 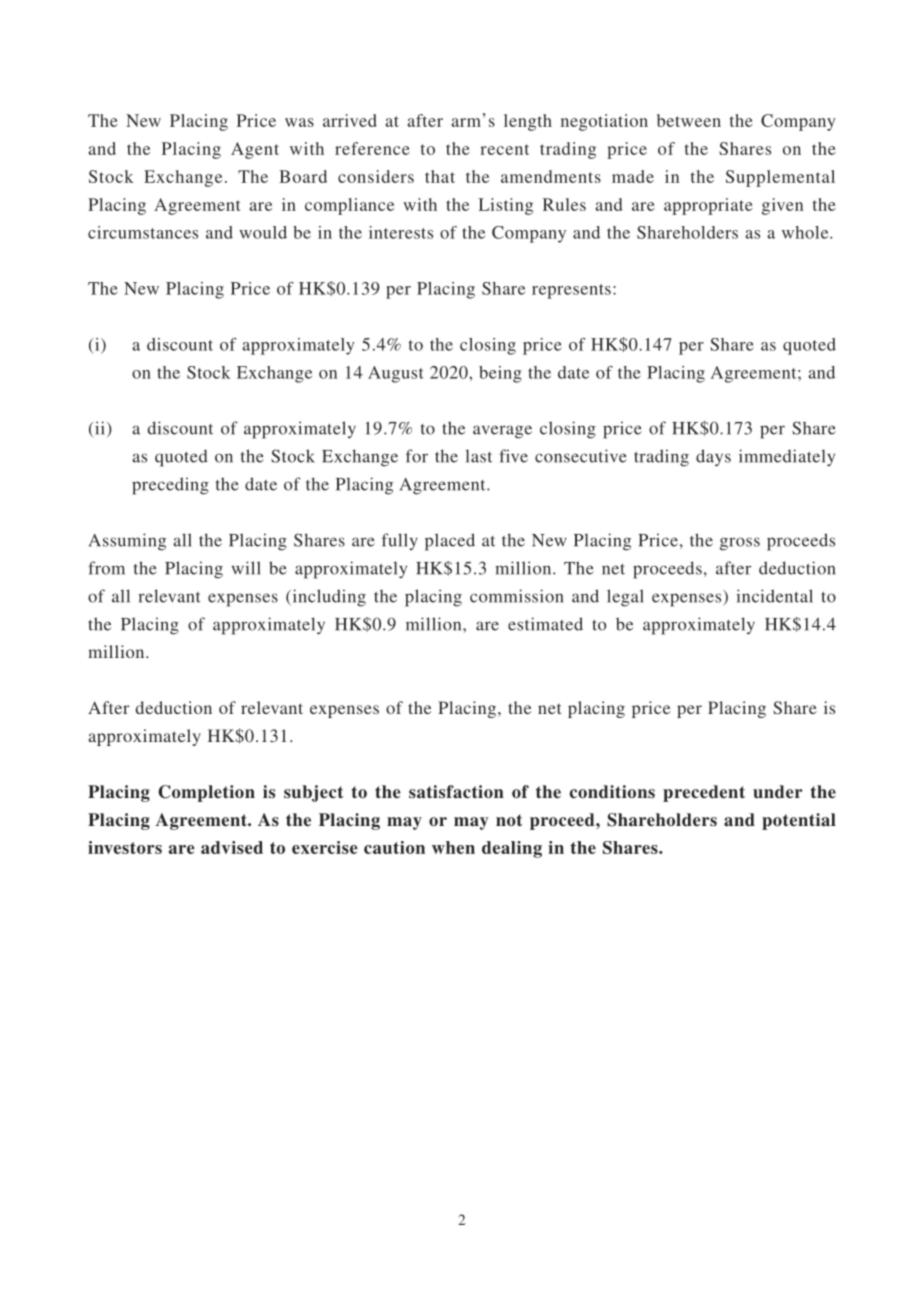 I want to click on days, so click(x=713, y=458).
